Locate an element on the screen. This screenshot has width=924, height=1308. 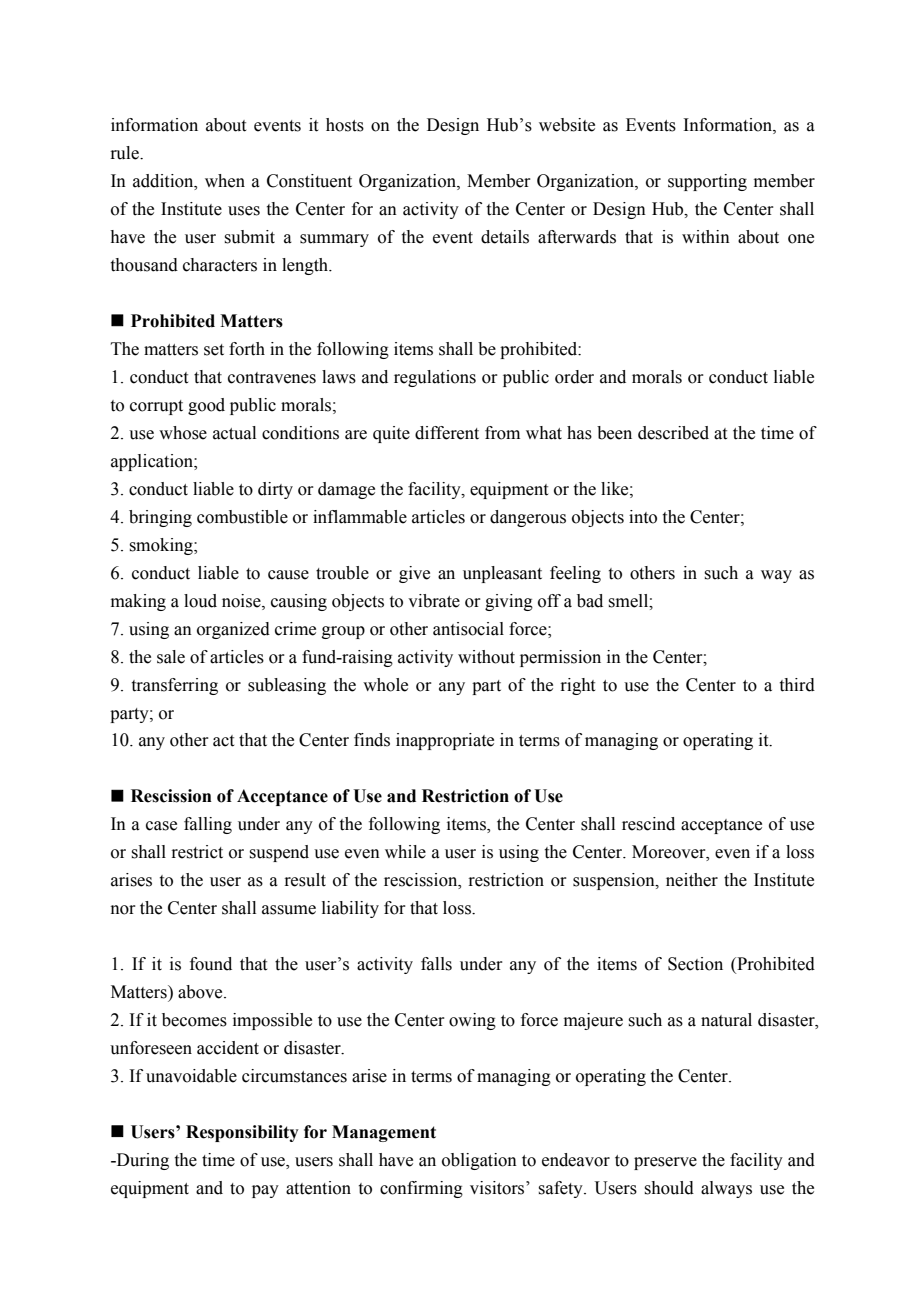
details is located at coordinates (505, 237).
